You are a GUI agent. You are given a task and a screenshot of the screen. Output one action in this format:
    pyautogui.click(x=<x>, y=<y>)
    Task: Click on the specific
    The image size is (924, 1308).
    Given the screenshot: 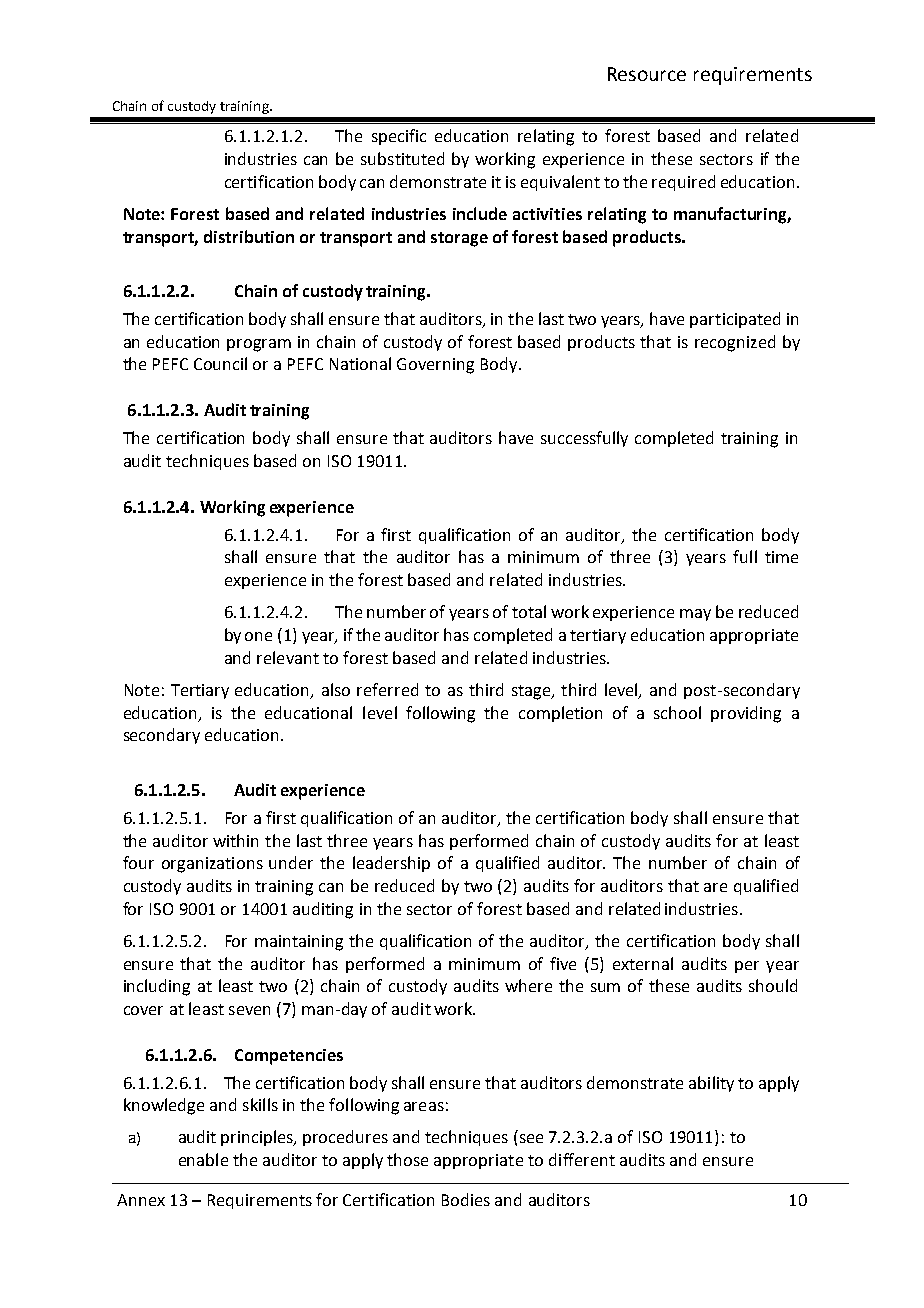 What is the action you would take?
    pyautogui.click(x=399, y=137)
